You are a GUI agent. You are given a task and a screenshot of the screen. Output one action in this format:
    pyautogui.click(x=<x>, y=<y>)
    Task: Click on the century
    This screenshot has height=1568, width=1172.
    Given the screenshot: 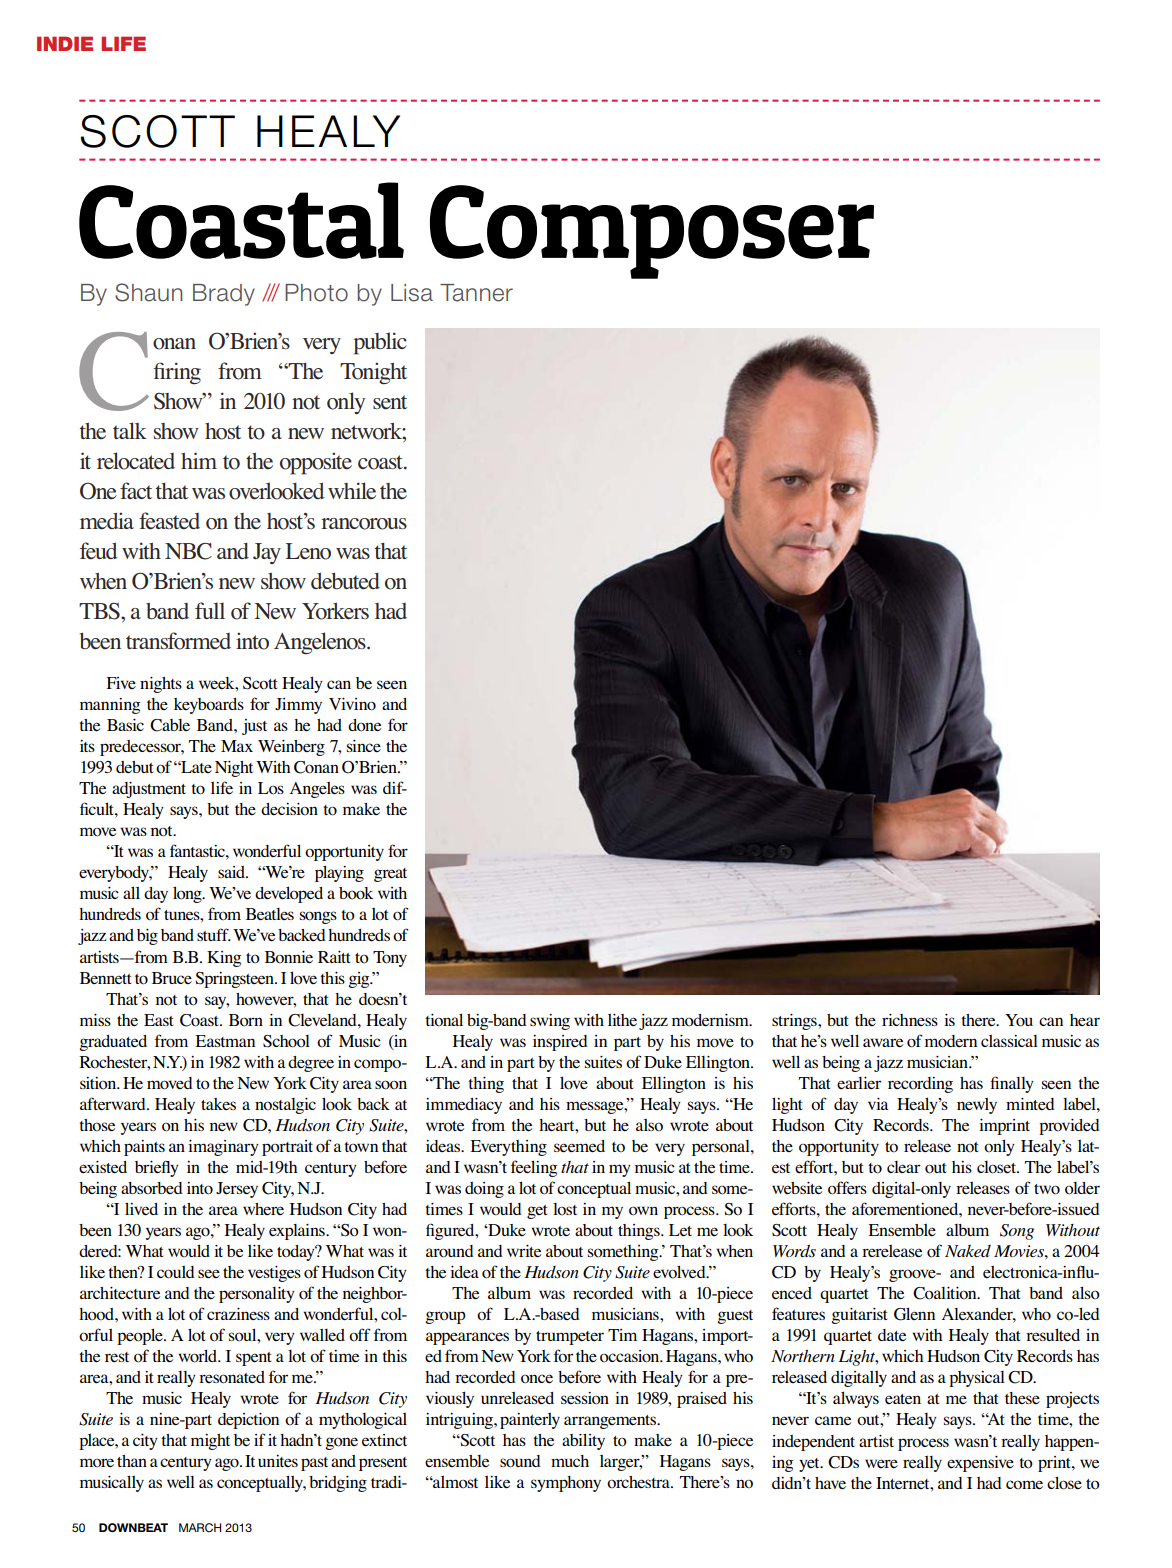 What is the action you would take?
    pyautogui.click(x=186, y=1464)
